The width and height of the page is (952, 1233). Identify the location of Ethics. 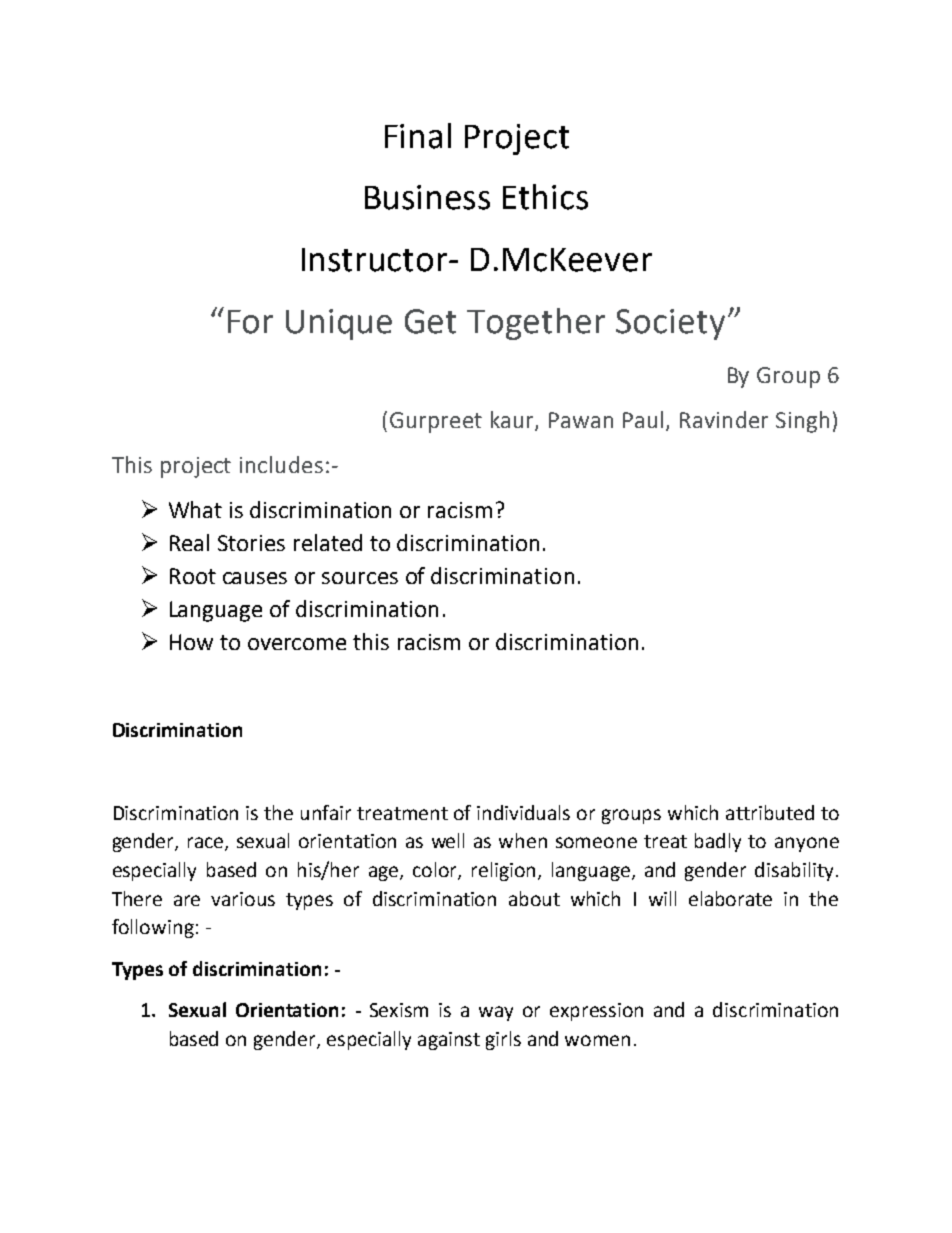
(545, 197).
